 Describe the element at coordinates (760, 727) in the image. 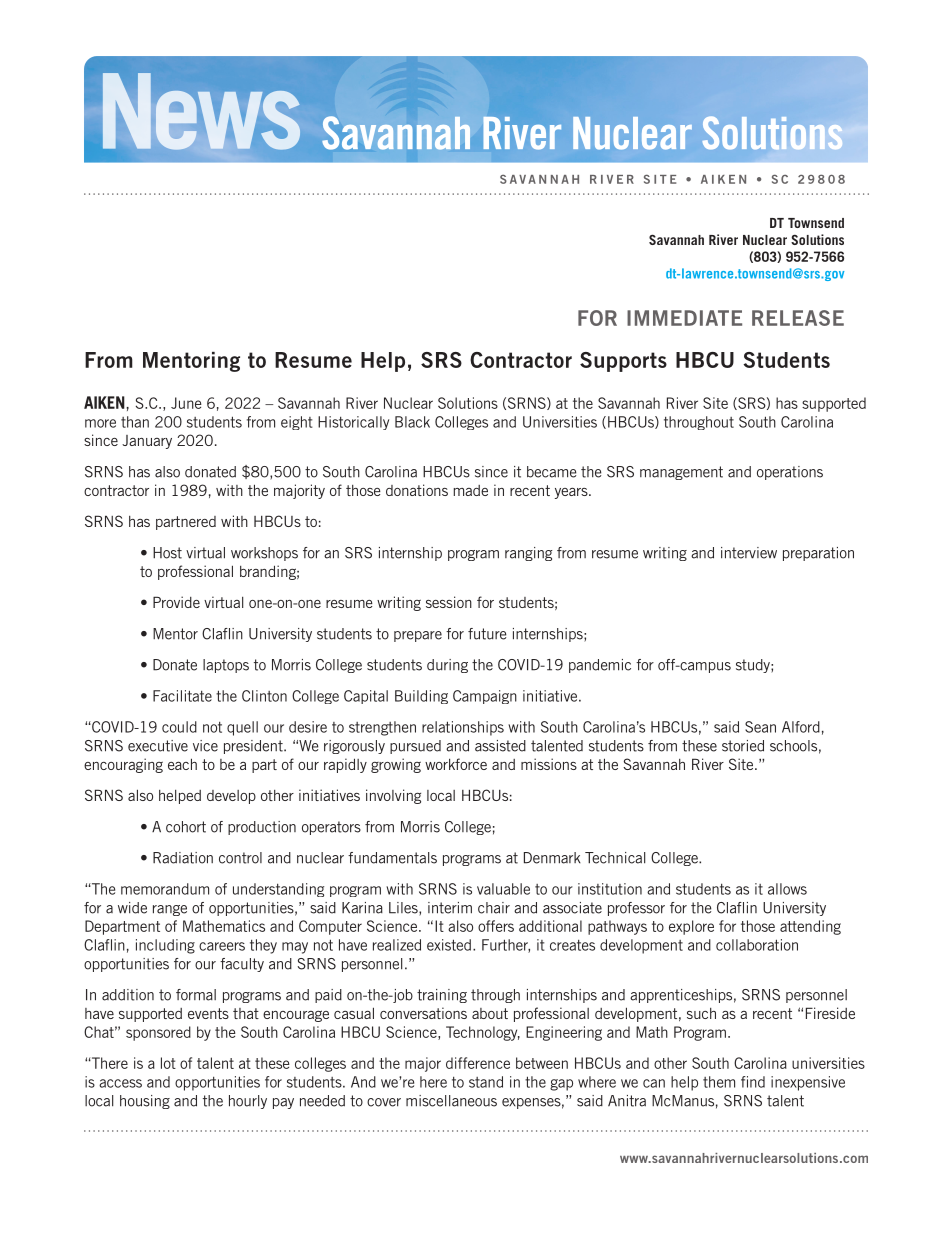

I see `Sean` at that location.
